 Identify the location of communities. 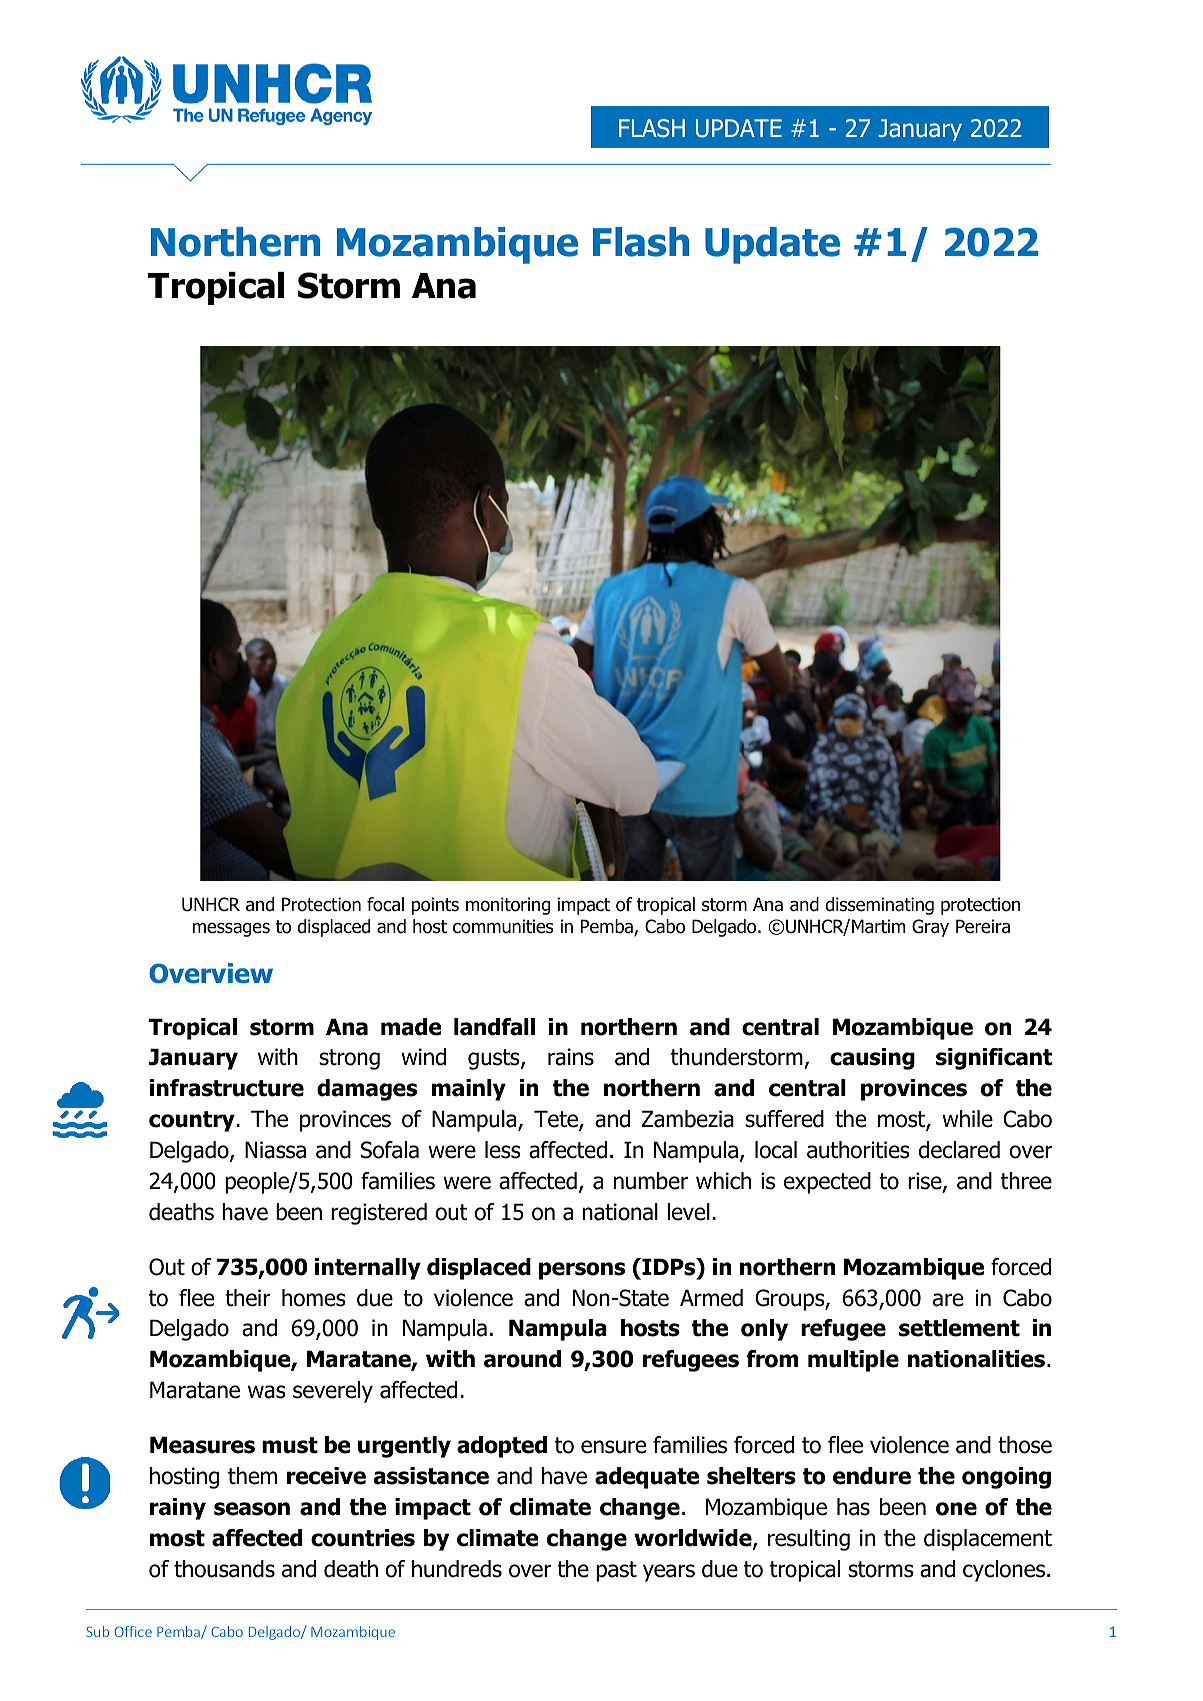
(503, 926).
